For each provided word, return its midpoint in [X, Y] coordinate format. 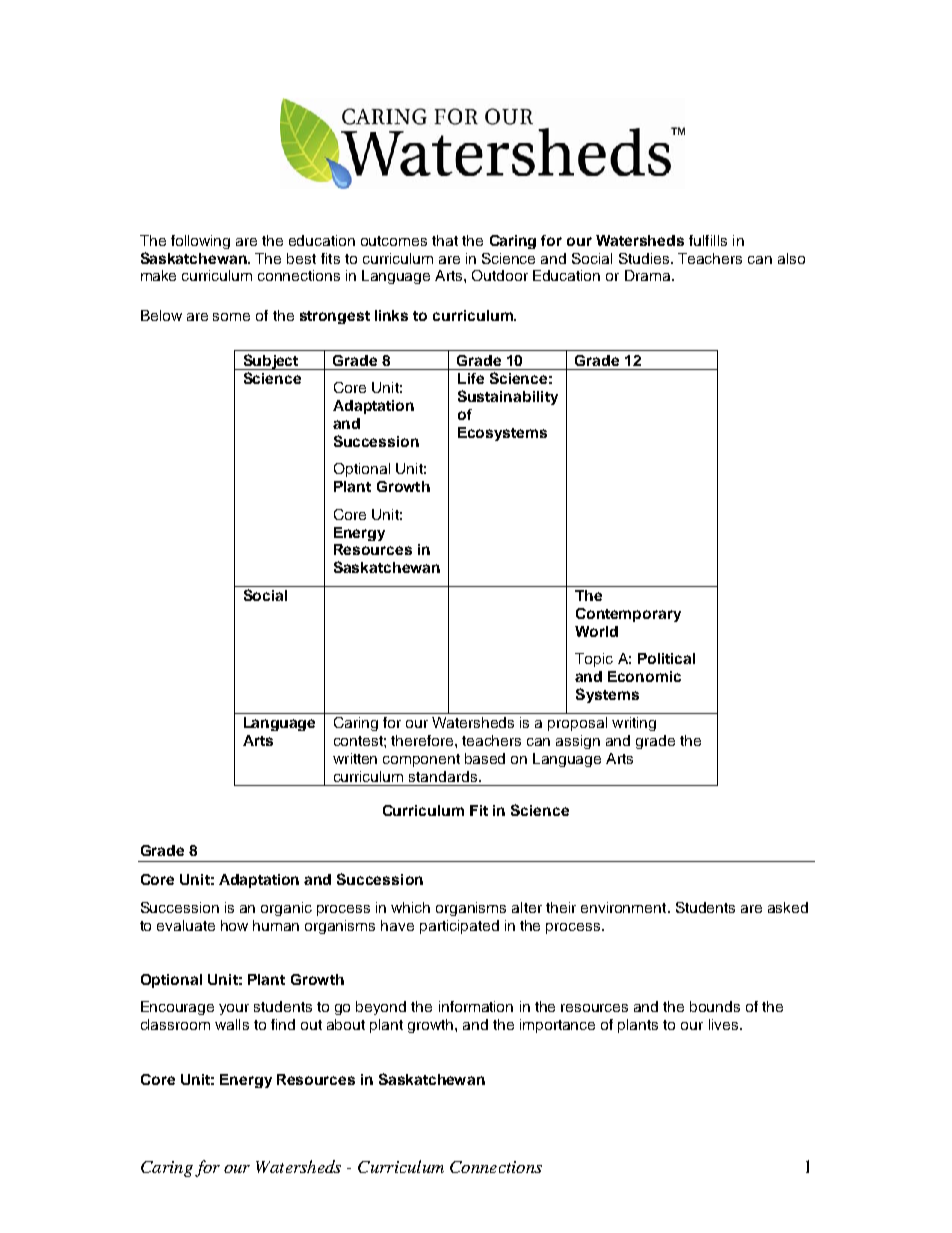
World [596, 631]
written [355, 758]
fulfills [708, 240]
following [200, 242]
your [234, 1009]
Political [666, 658]
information [476, 1006]
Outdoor [500, 275]
